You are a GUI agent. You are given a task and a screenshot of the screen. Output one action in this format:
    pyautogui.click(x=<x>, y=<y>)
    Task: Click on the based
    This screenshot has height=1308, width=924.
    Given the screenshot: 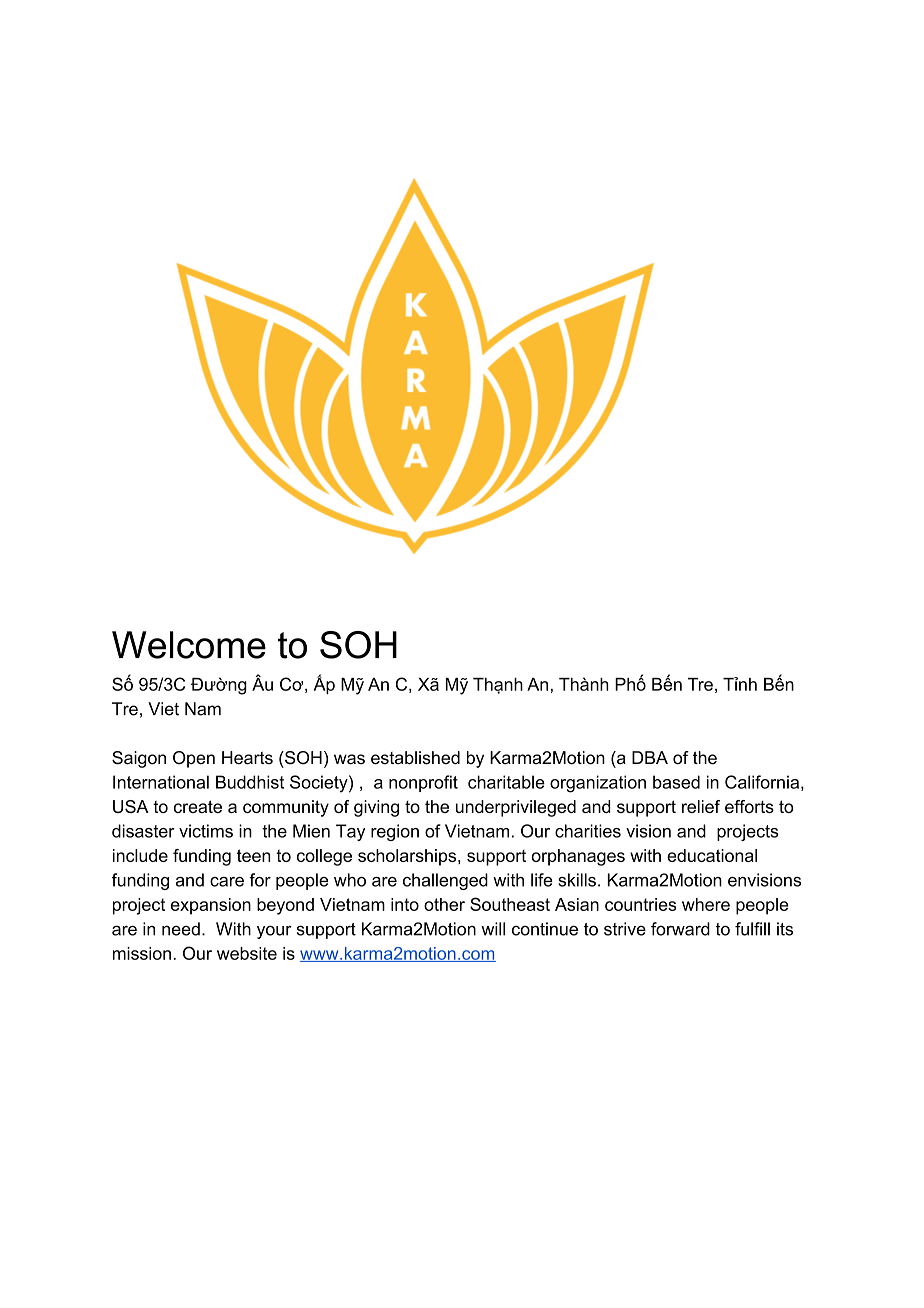 What is the action you would take?
    pyautogui.click(x=676, y=782)
